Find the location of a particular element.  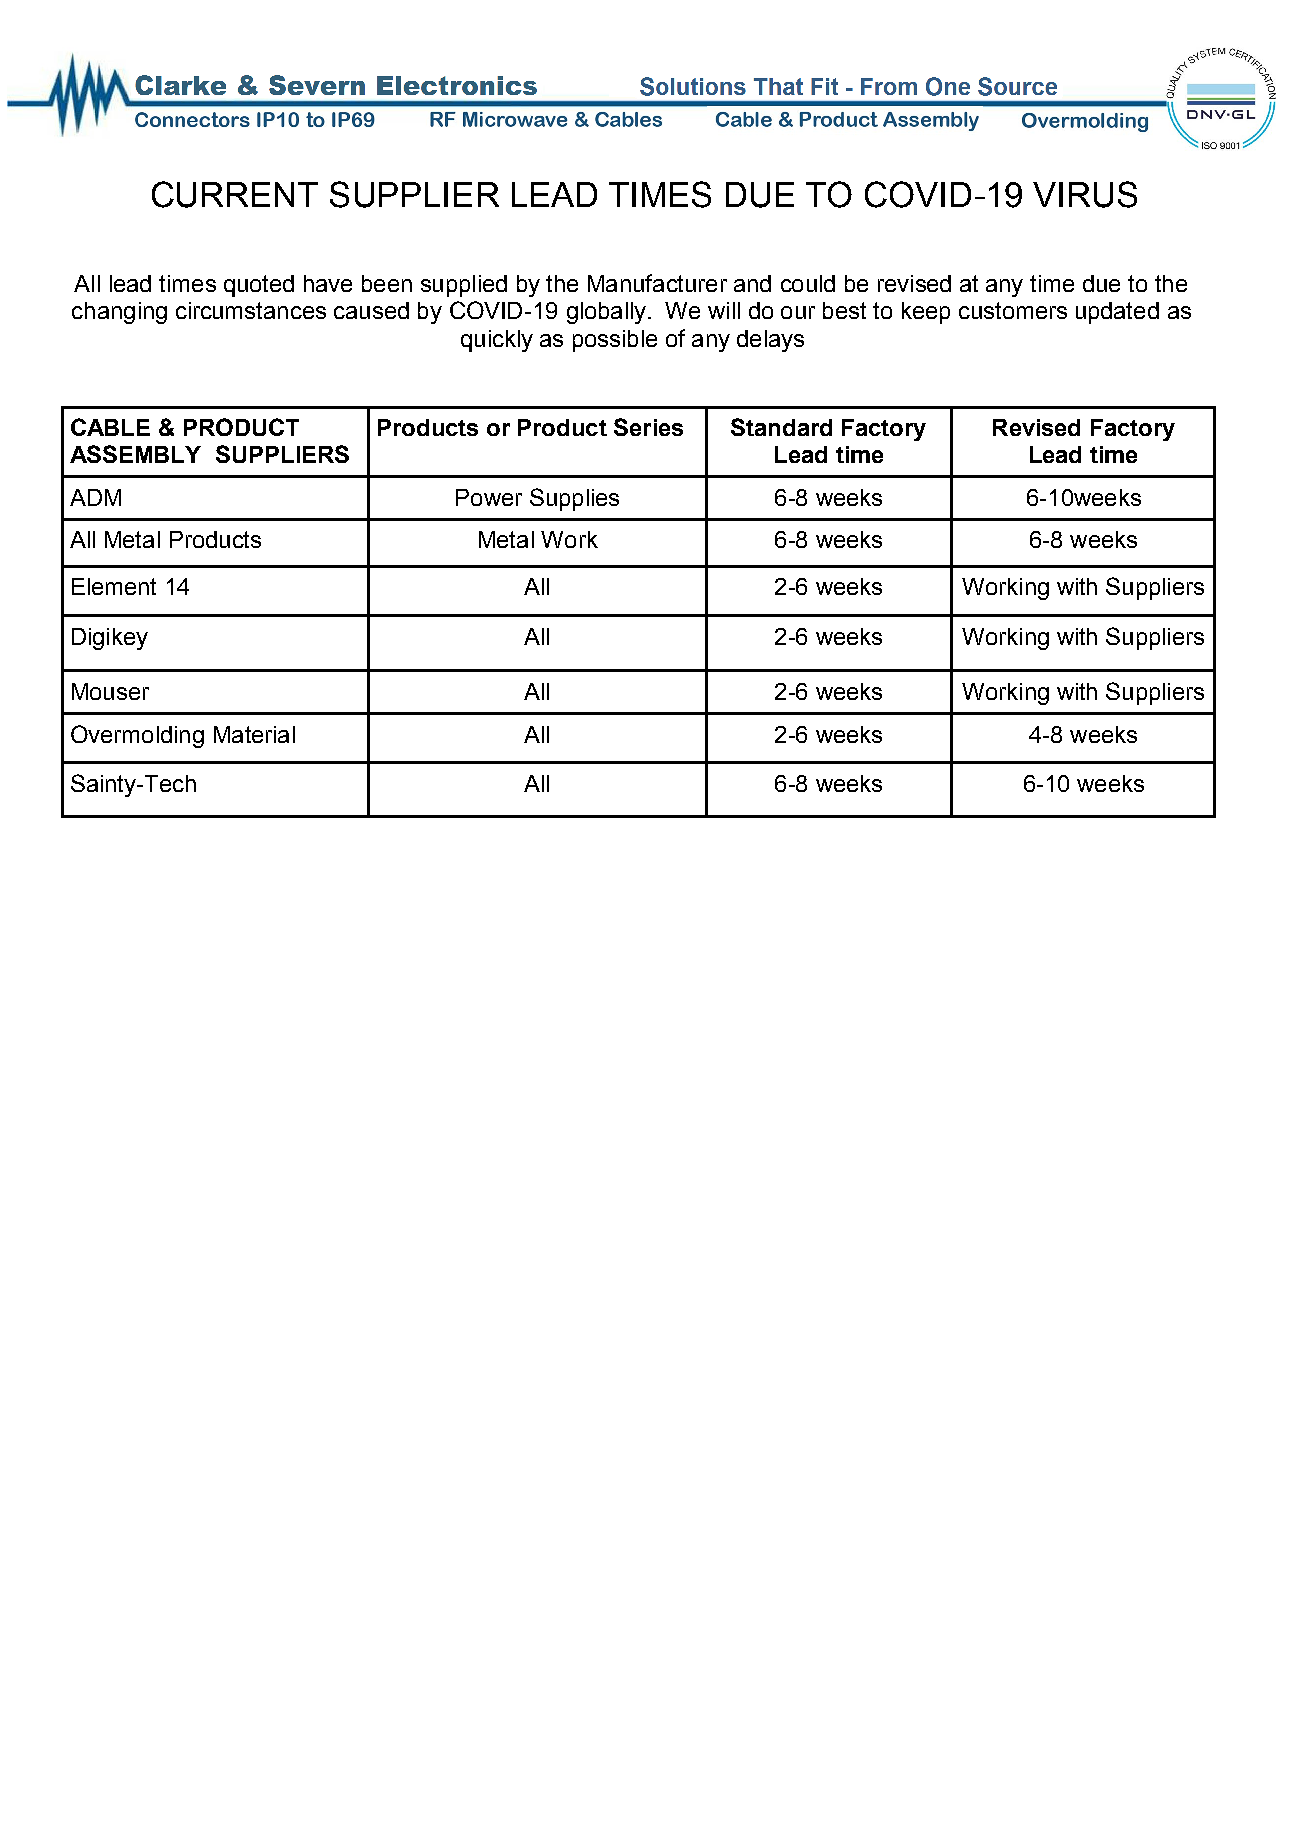

Manufacturer is located at coordinates (657, 283).
